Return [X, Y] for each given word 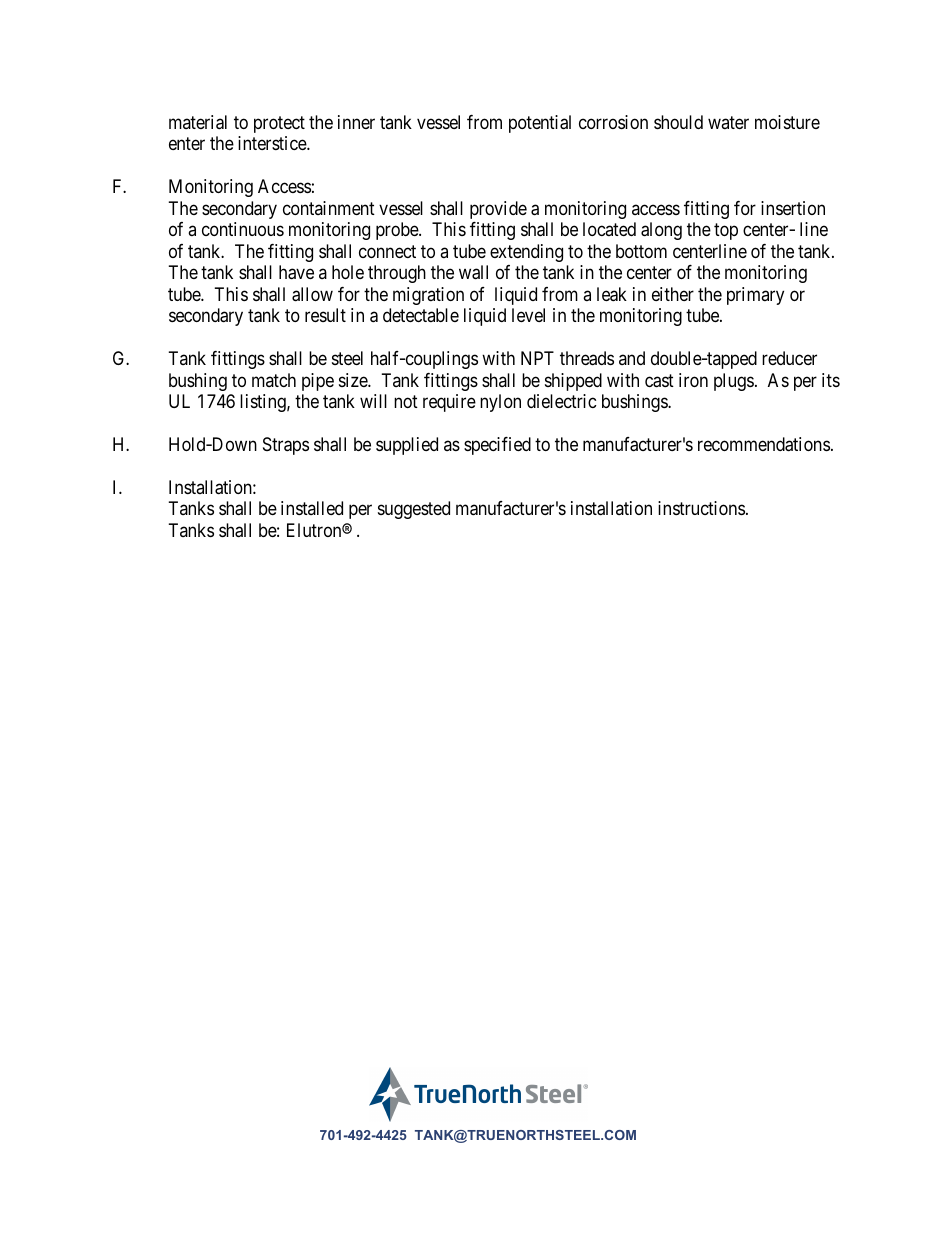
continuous [243, 229]
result [325, 315]
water [728, 122]
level [528, 315]
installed [312, 508]
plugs [734, 382]
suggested [414, 510]
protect [279, 124]
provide [498, 210]
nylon [500, 403]
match [274, 380]
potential [540, 124]
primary [755, 296]
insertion [793, 208]
